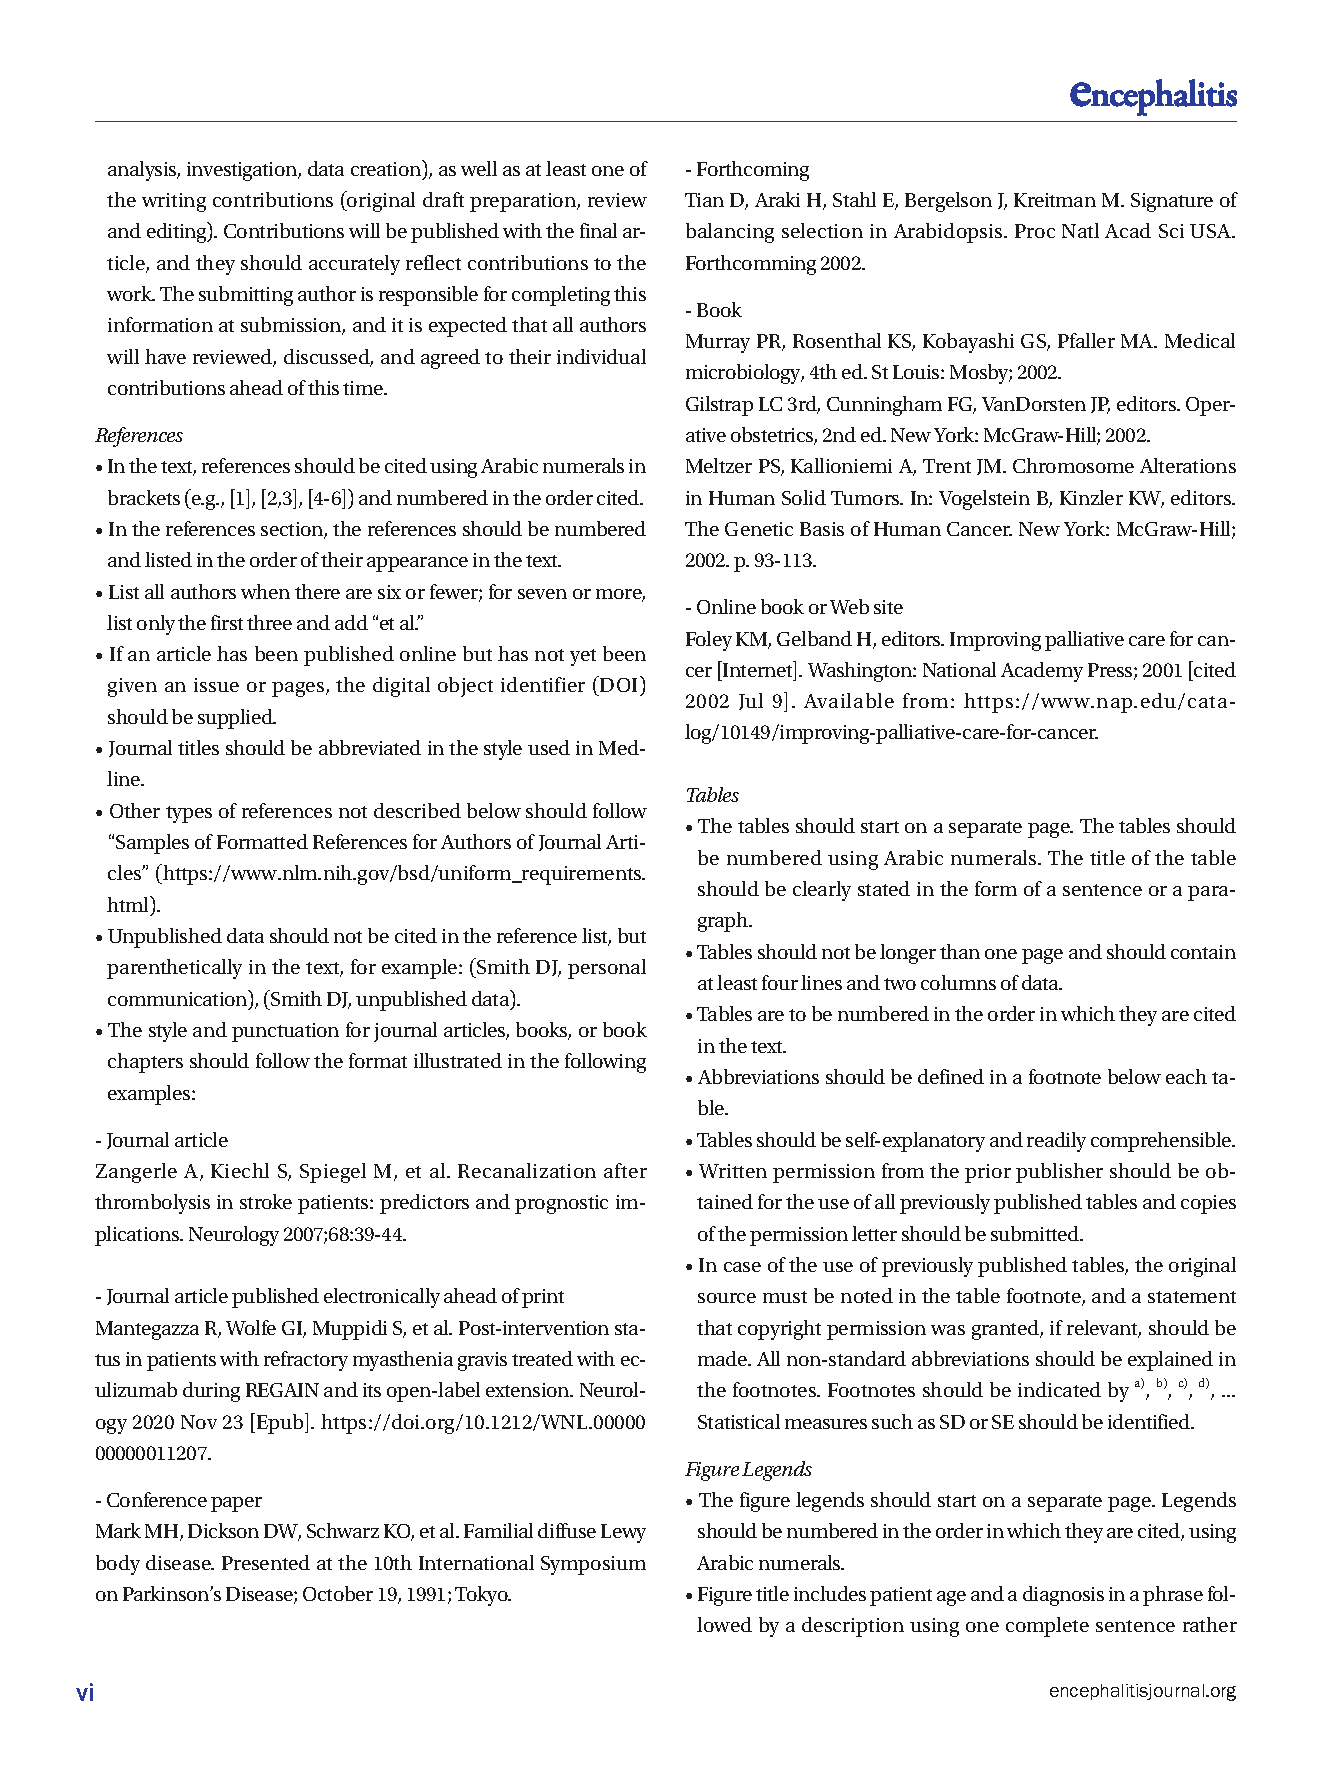 Image resolution: width=1332 pixels, height=1776 pixels. What do you see at coordinates (1080, 230) in the page?
I see `Natl` at bounding box center [1080, 230].
